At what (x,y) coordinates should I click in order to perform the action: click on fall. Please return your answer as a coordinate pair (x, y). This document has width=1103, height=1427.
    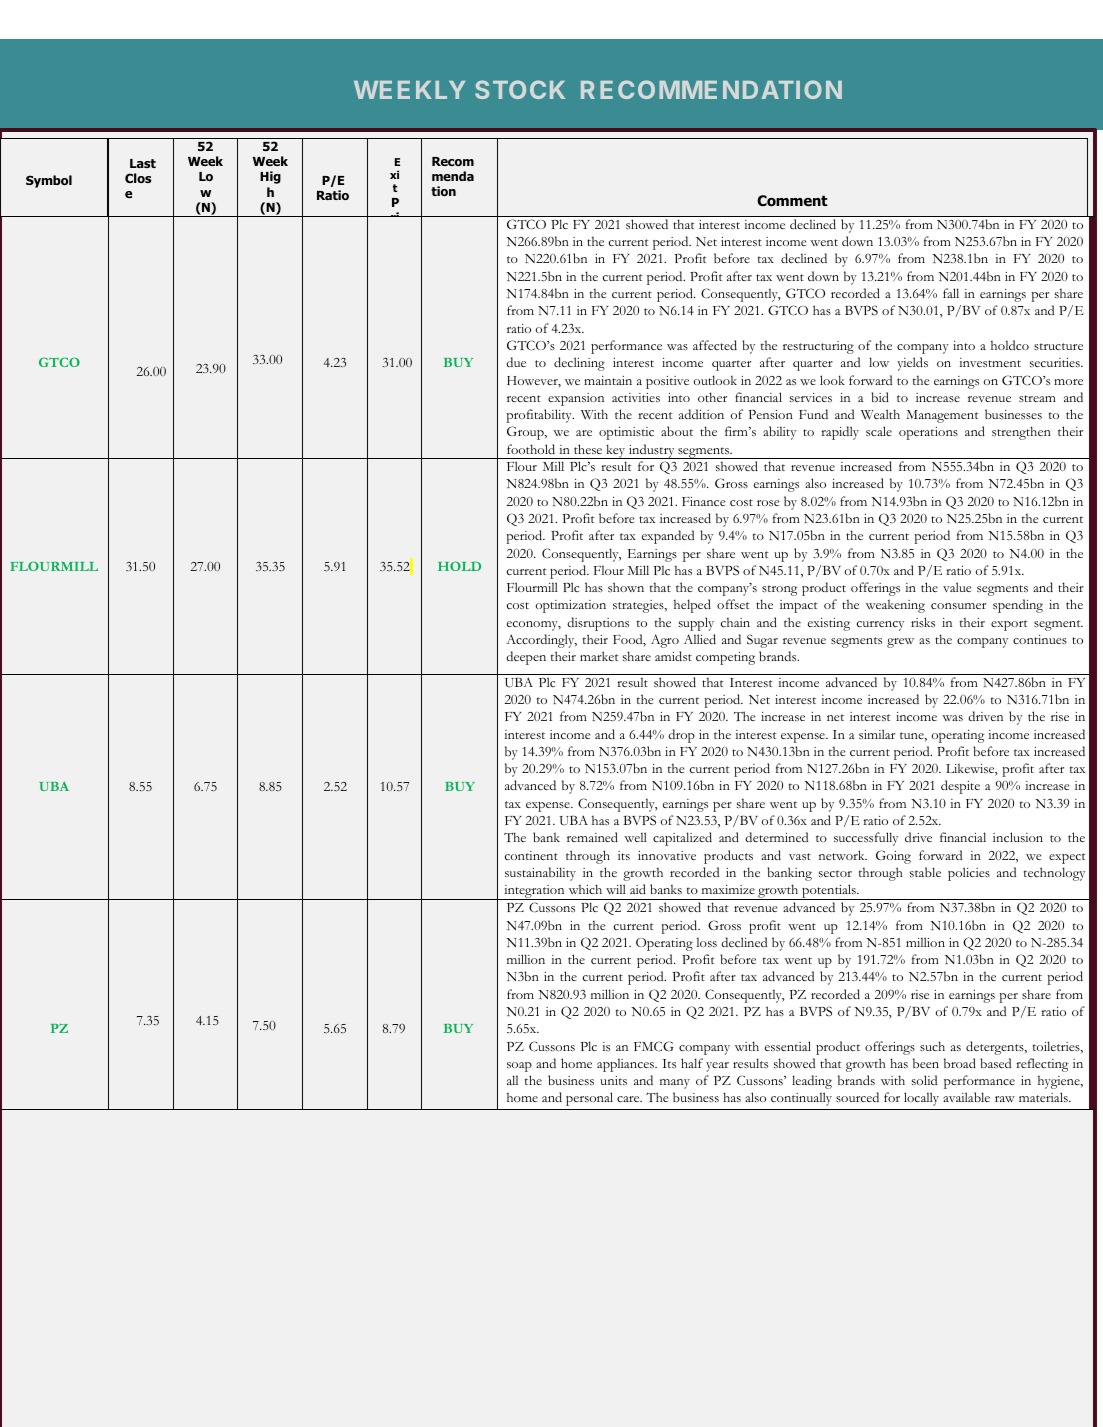
    Looking at the image, I should click on (951, 293).
